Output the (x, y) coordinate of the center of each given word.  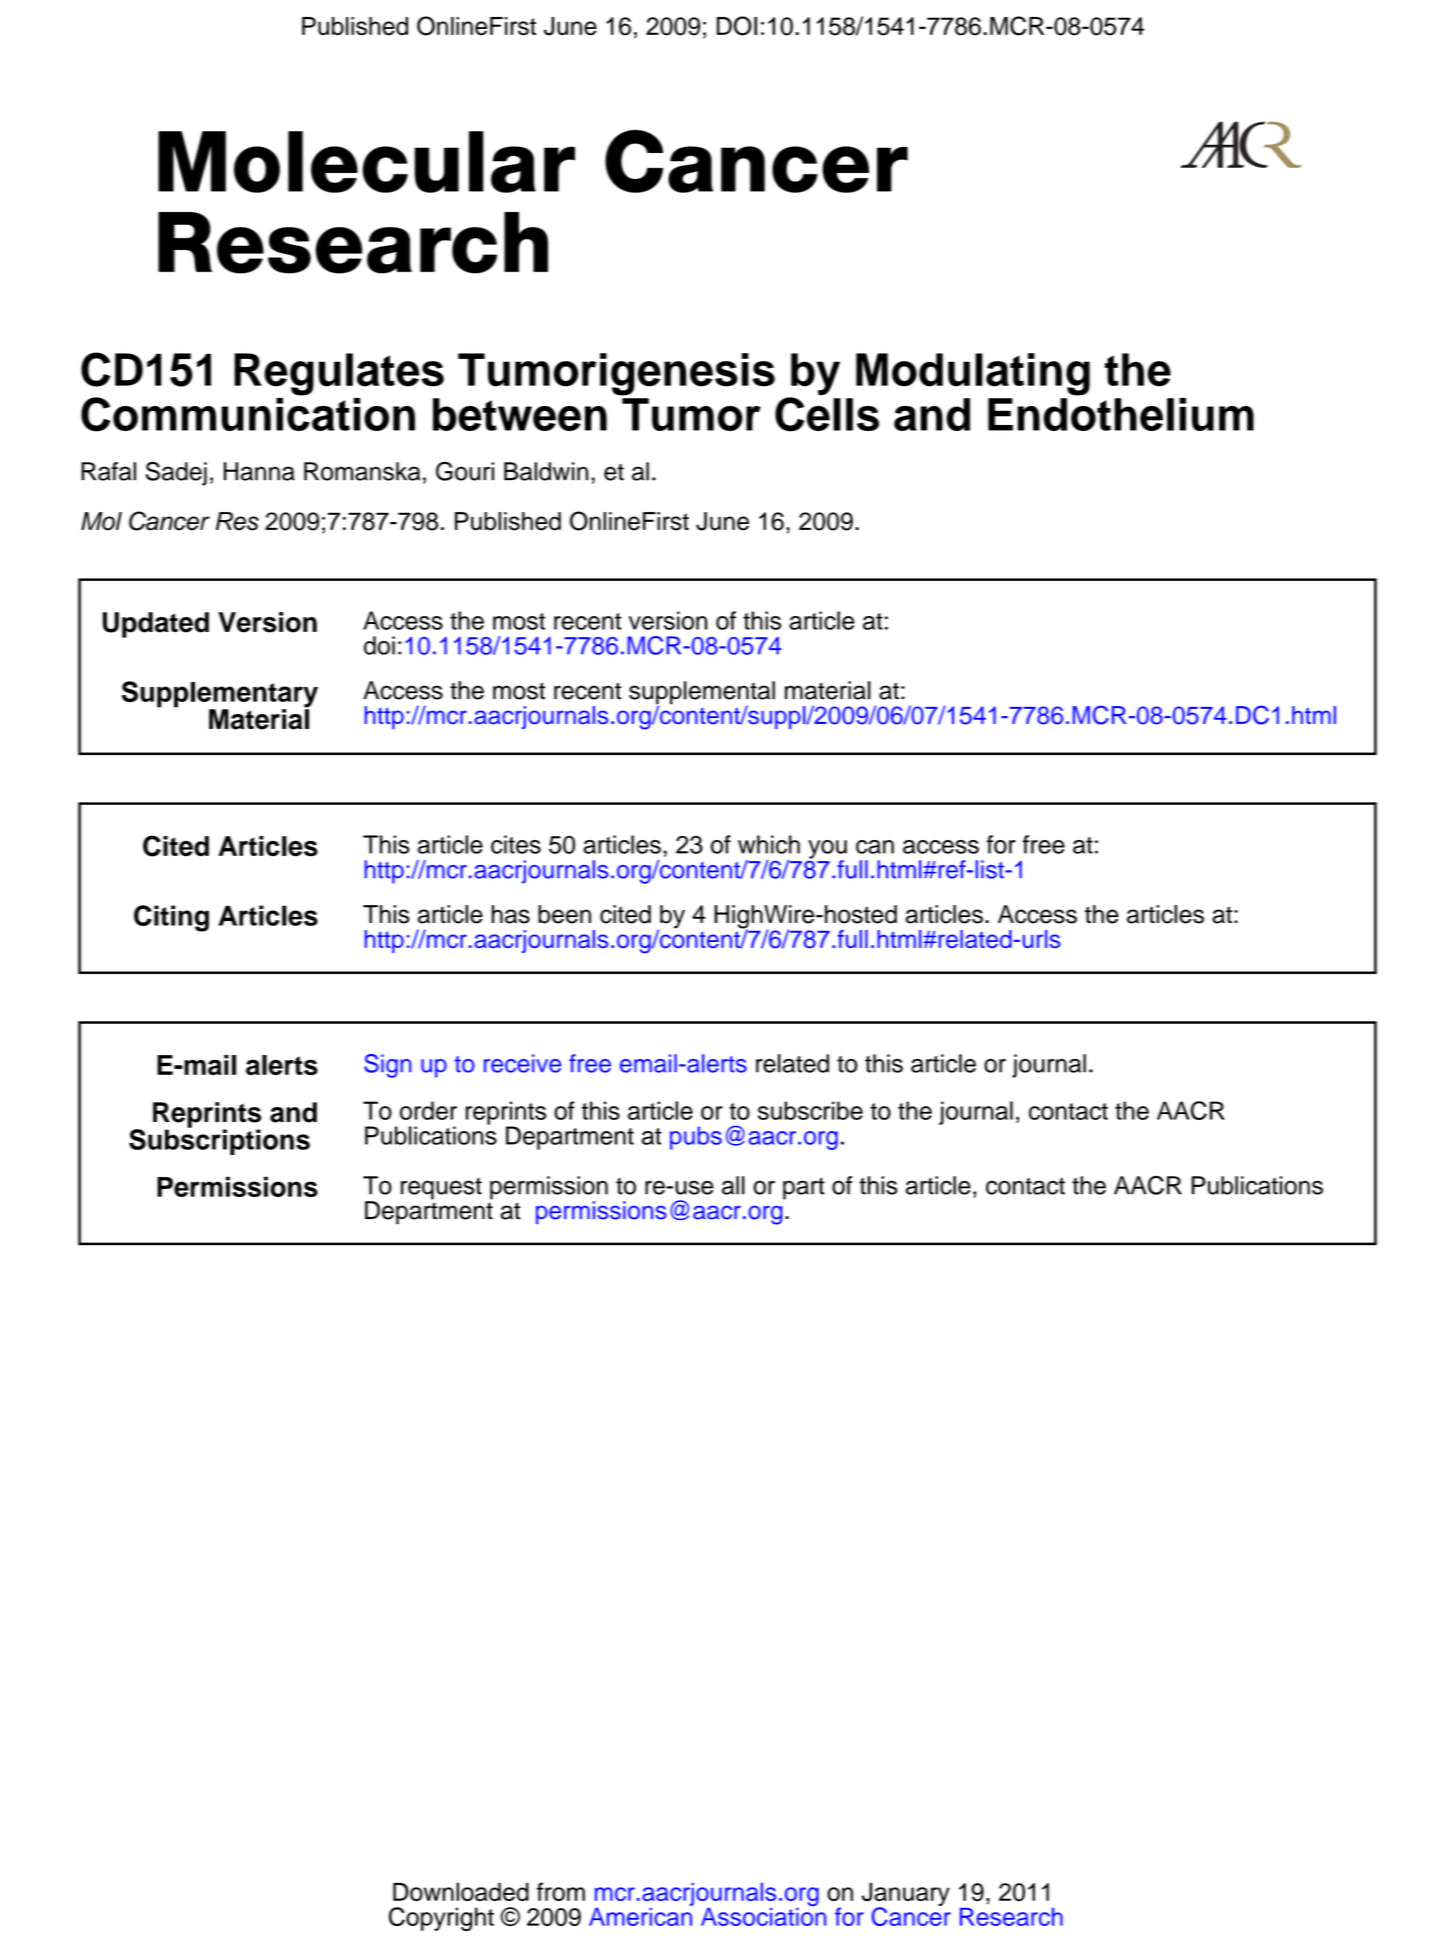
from (561, 1891)
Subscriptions (219, 1141)
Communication (248, 413)
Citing (171, 918)
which (769, 844)
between (520, 414)
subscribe (810, 1110)
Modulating (973, 374)
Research (1011, 1917)
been (564, 914)
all (733, 1185)
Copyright (441, 1919)
